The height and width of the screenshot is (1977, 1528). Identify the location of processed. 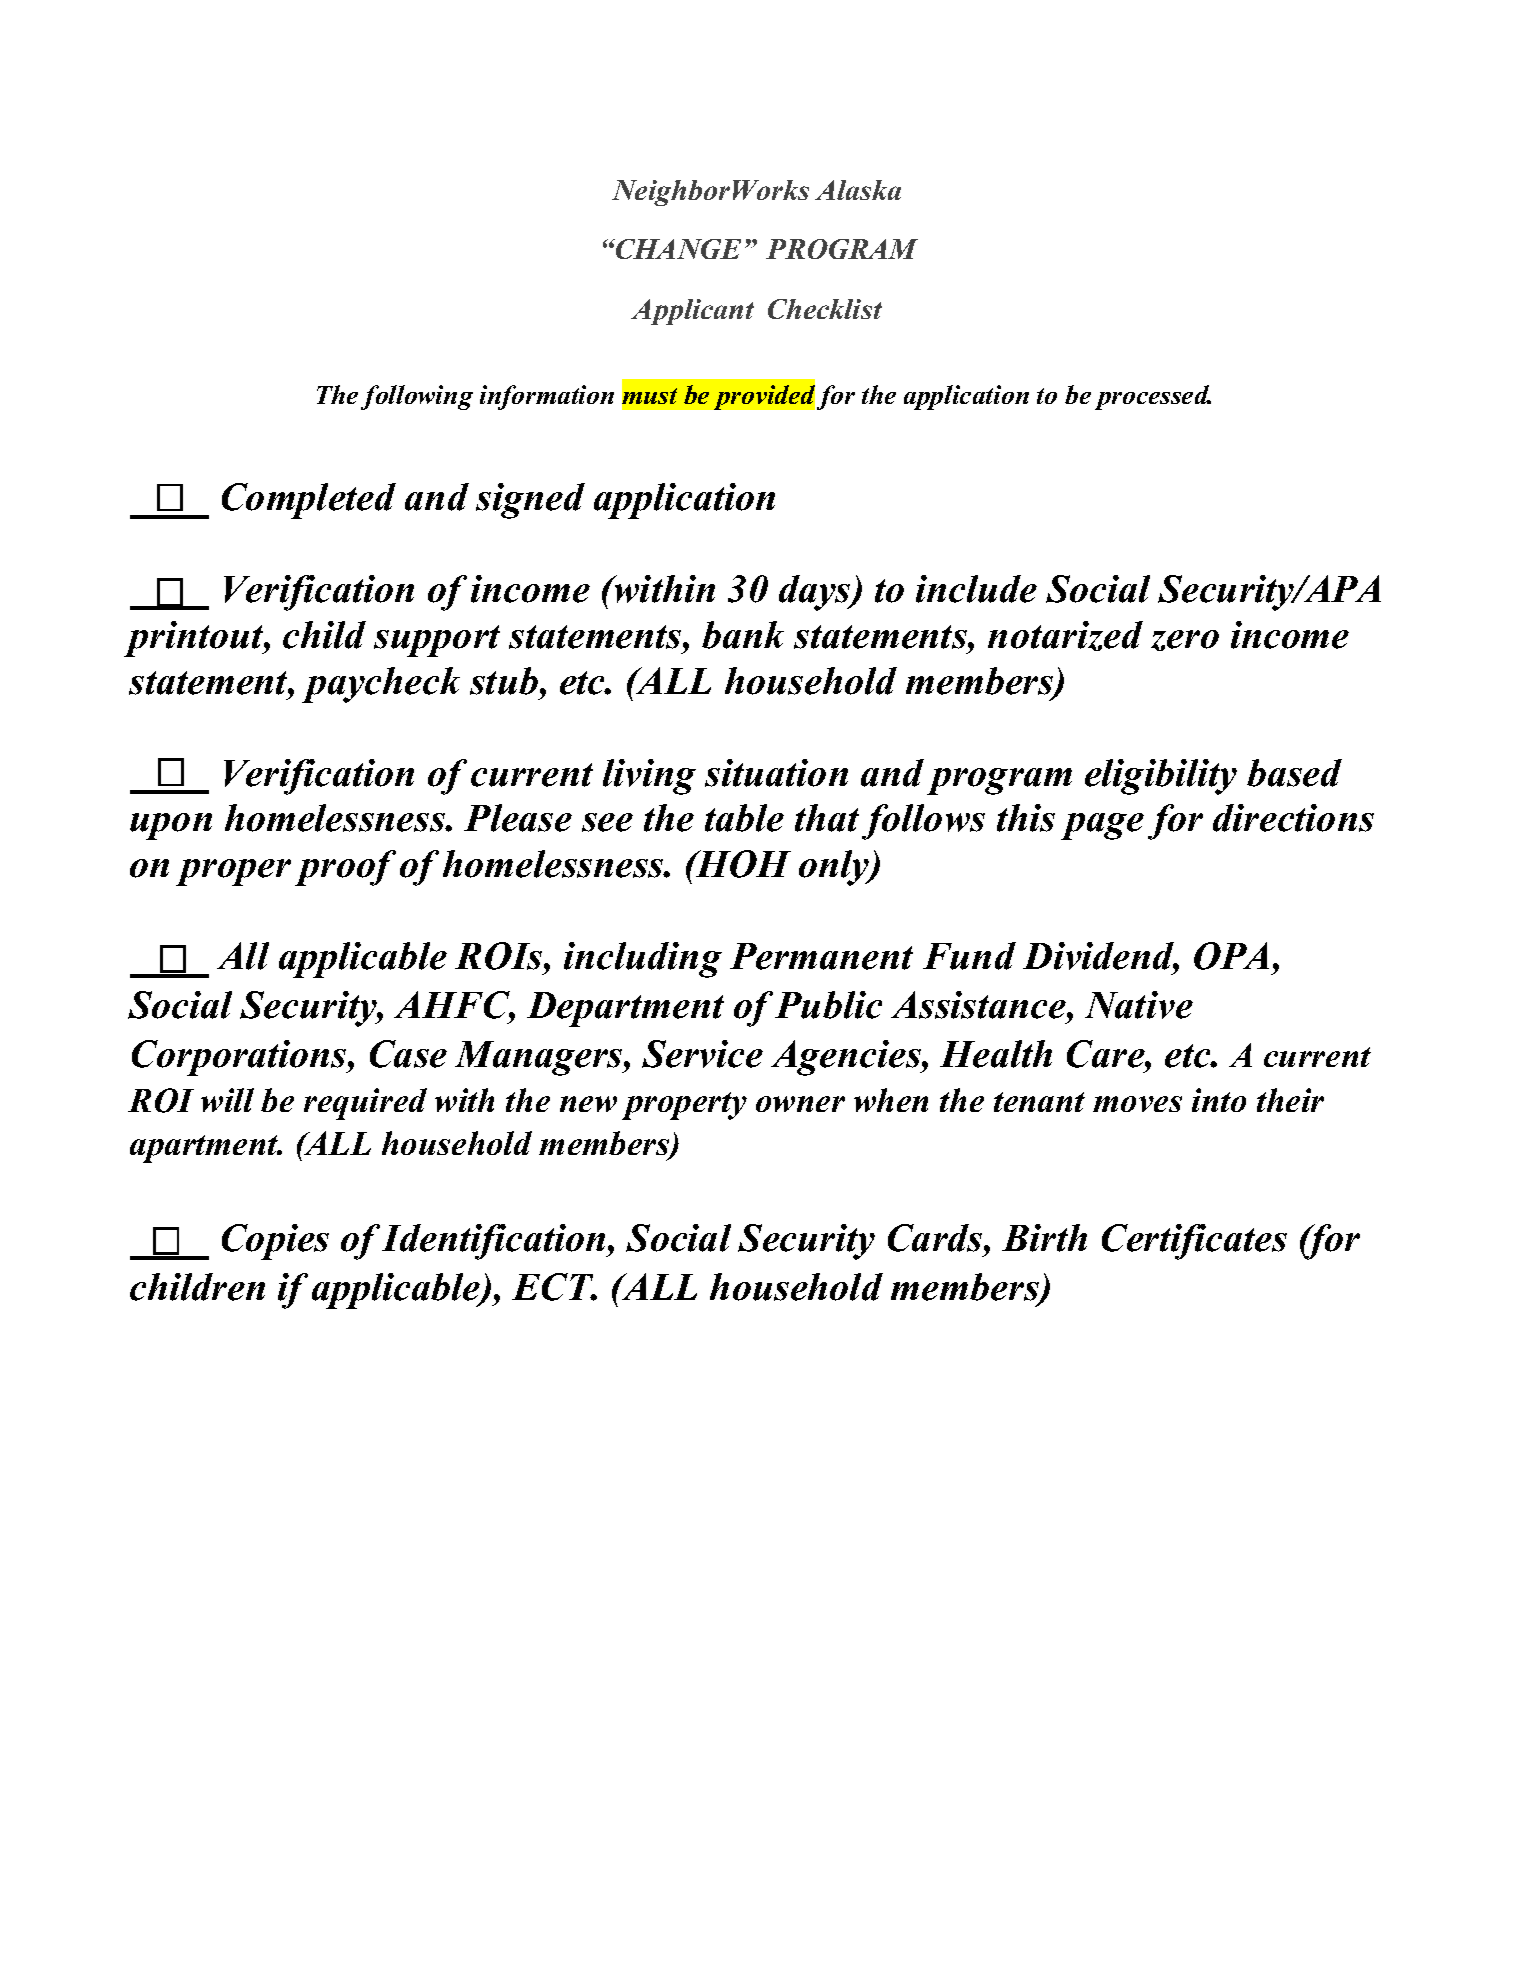
(1153, 397).
